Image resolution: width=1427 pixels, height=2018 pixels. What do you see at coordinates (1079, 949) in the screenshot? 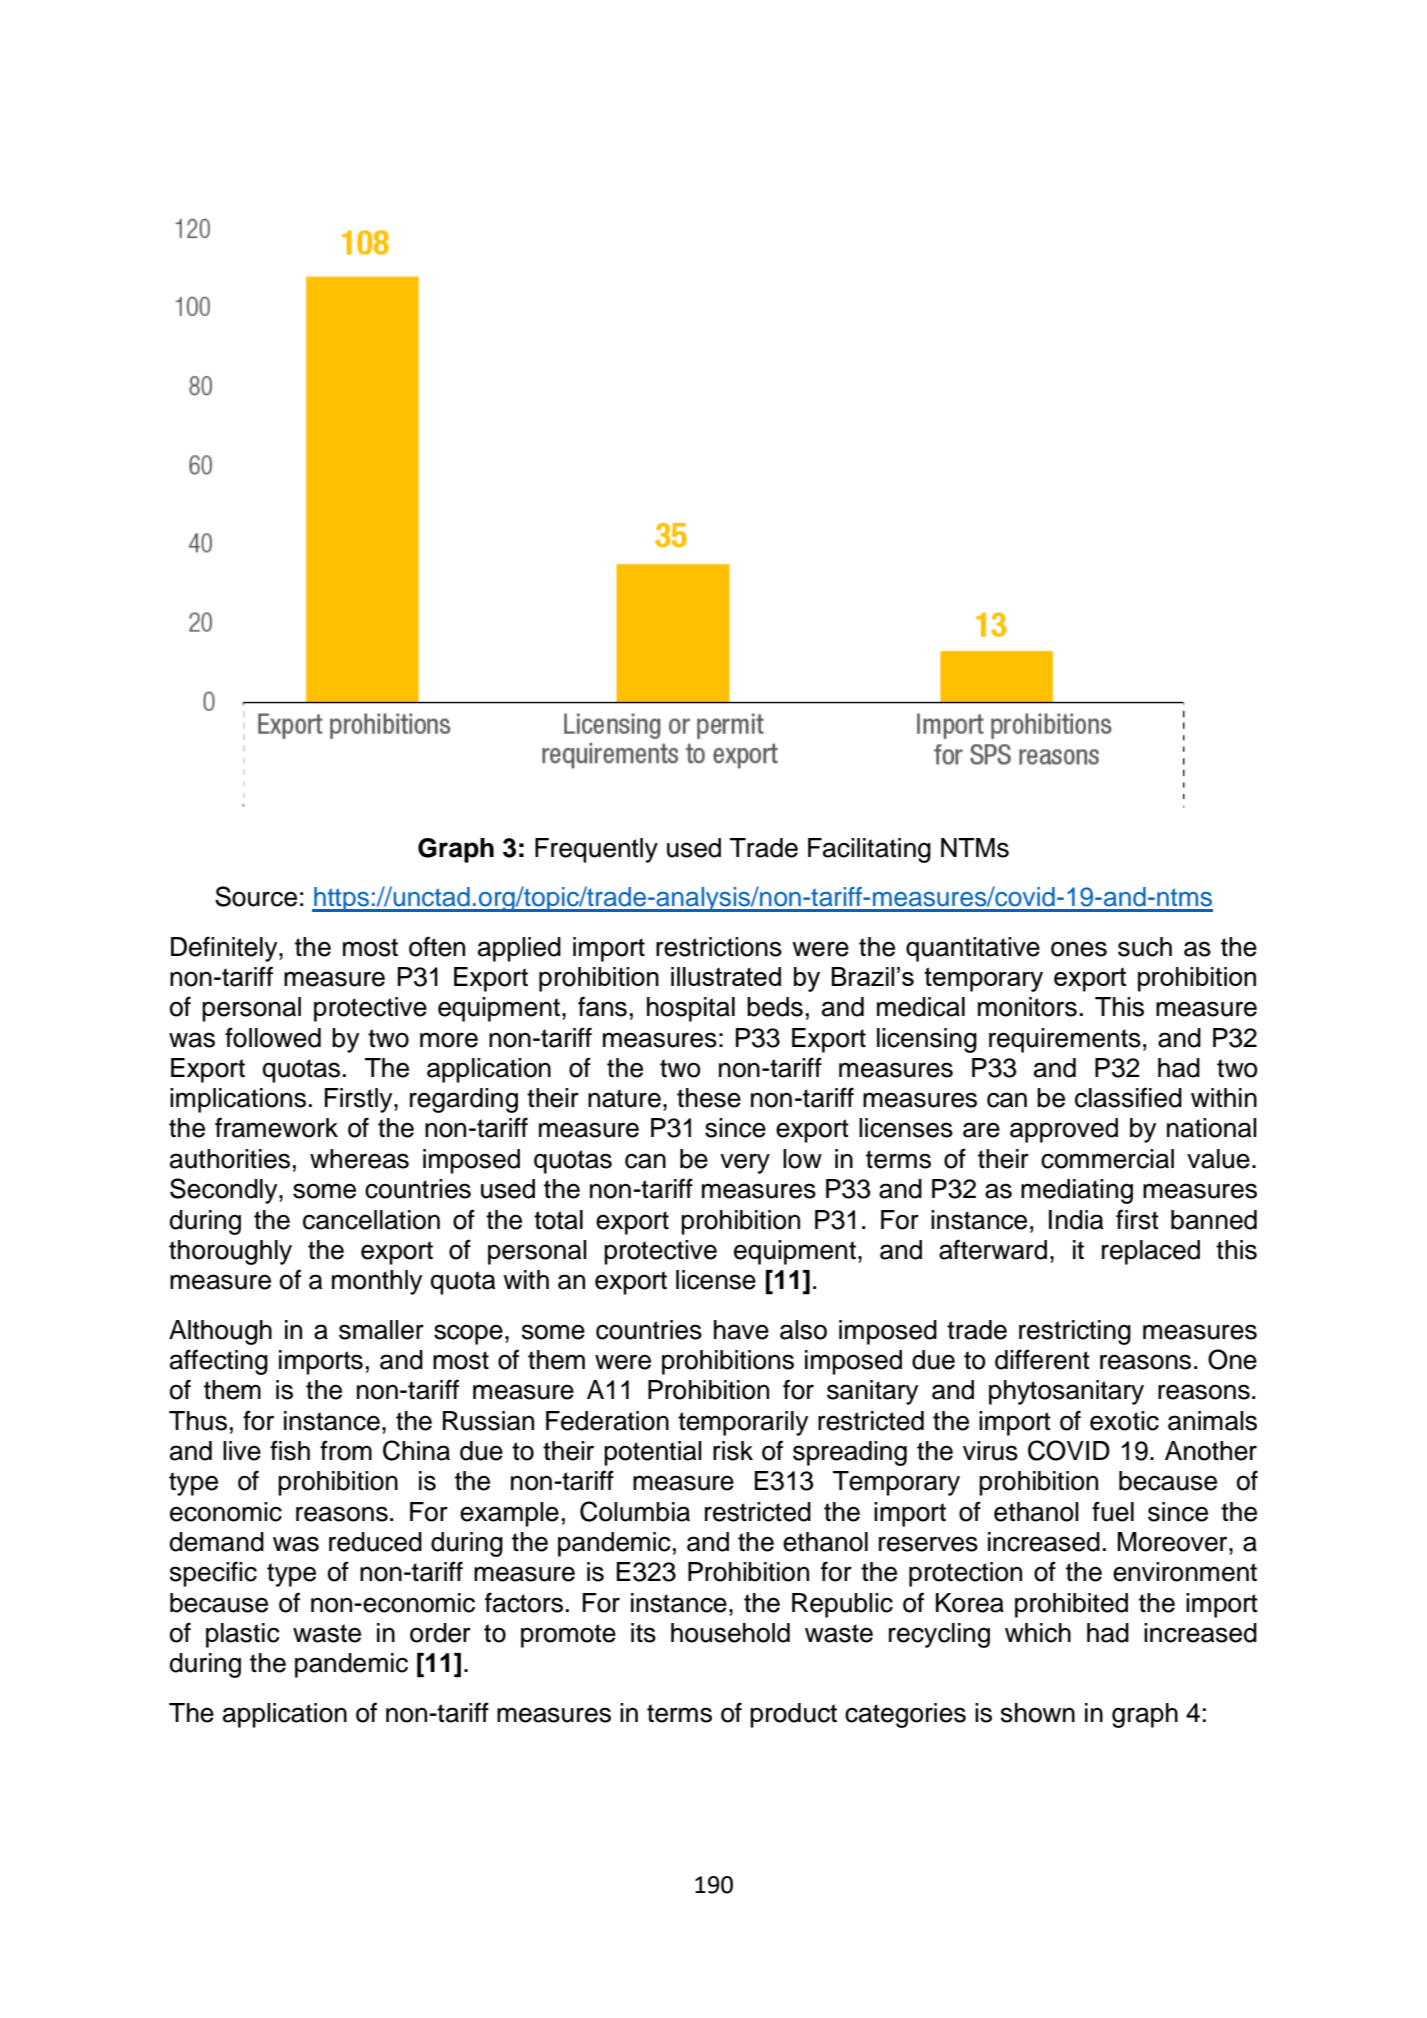
I see `ones` at bounding box center [1079, 949].
